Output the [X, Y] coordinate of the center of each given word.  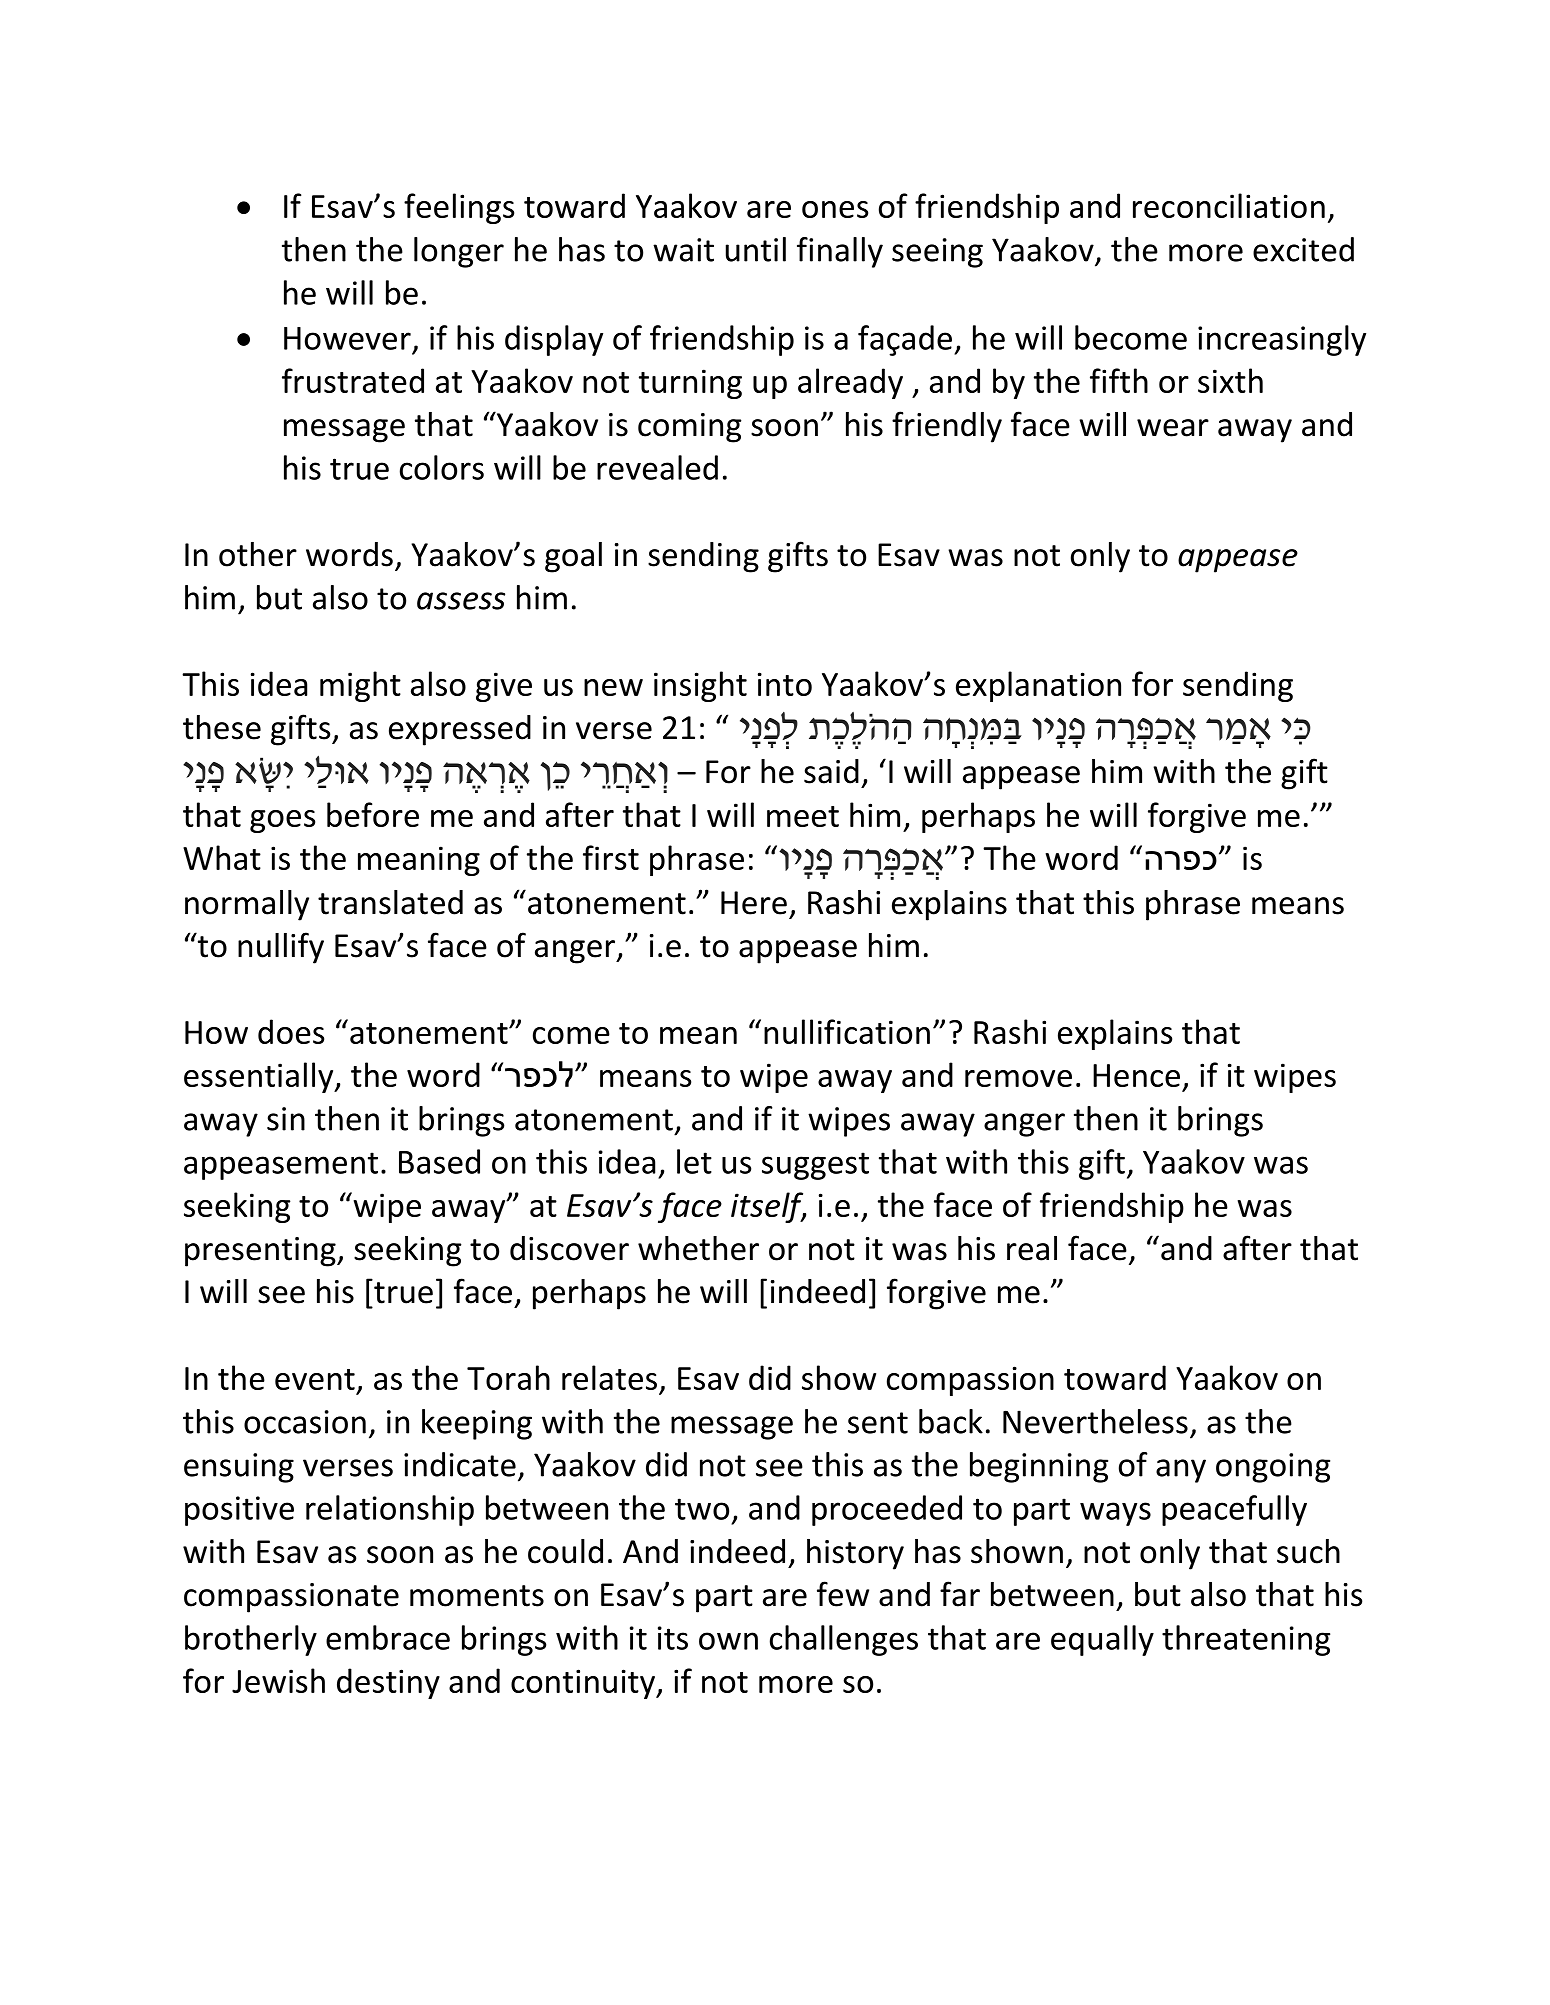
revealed [657, 467]
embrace [388, 1637]
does [291, 1031]
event [315, 1379]
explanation [1038, 686]
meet [803, 816]
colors [442, 467]
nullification [847, 1031]
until [756, 249]
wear [1173, 428]
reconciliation [1229, 205]
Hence [1136, 1075]
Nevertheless [1095, 1421]
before [373, 814]
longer [459, 252]
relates [609, 1377]
